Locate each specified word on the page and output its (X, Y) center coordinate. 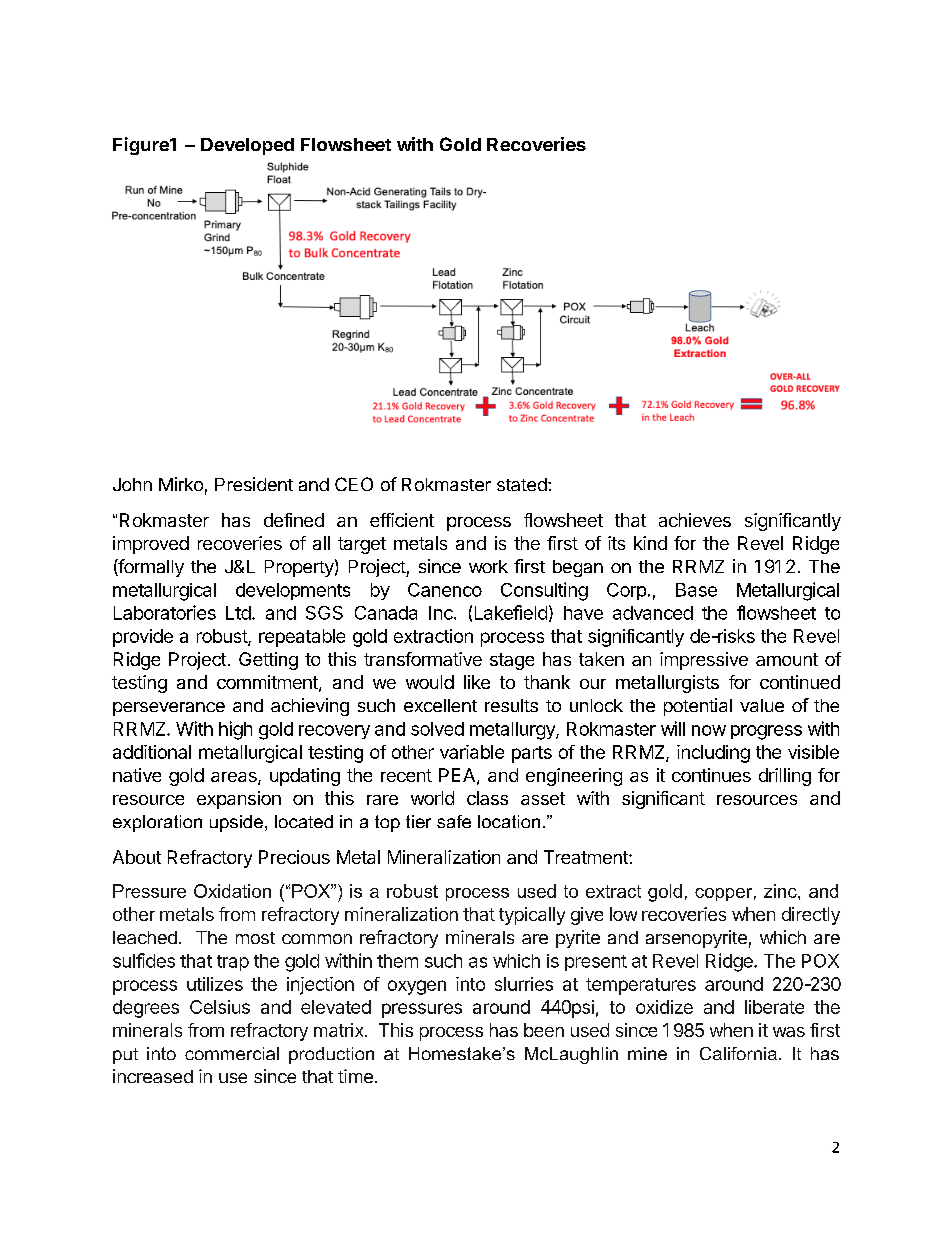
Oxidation (232, 891)
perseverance (169, 709)
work (488, 566)
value (762, 705)
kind (650, 543)
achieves (695, 520)
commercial (232, 1053)
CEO (354, 484)
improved (151, 545)
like (477, 682)
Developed (247, 146)
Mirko (181, 484)
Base (696, 590)
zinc (781, 891)
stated (522, 484)
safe (454, 821)
